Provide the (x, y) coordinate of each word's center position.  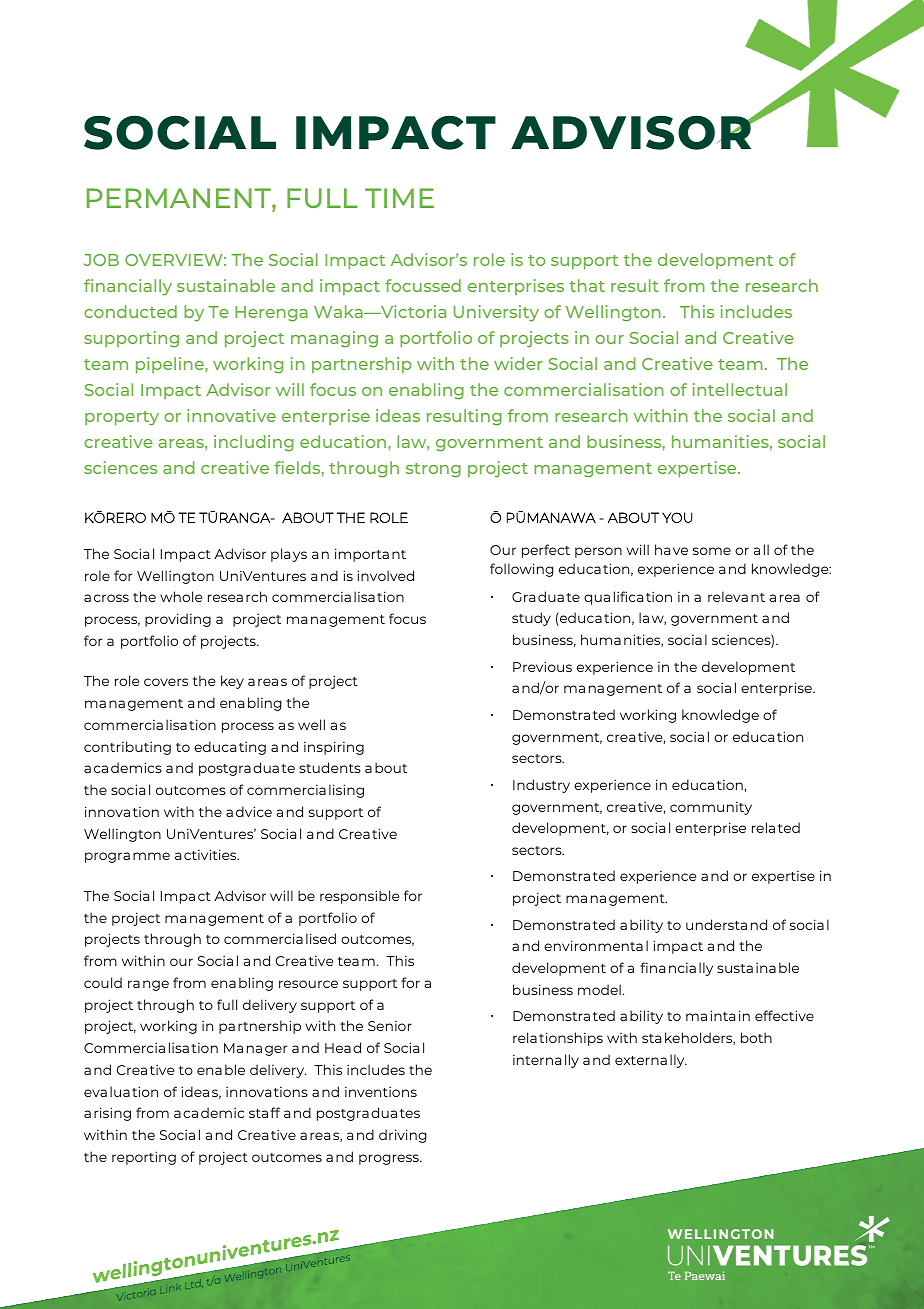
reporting (144, 1158)
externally (651, 1061)
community (711, 808)
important (370, 555)
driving (402, 1136)
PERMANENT (180, 199)
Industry (541, 786)
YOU (677, 517)
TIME (399, 198)
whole (181, 596)
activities (207, 854)
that (587, 285)
